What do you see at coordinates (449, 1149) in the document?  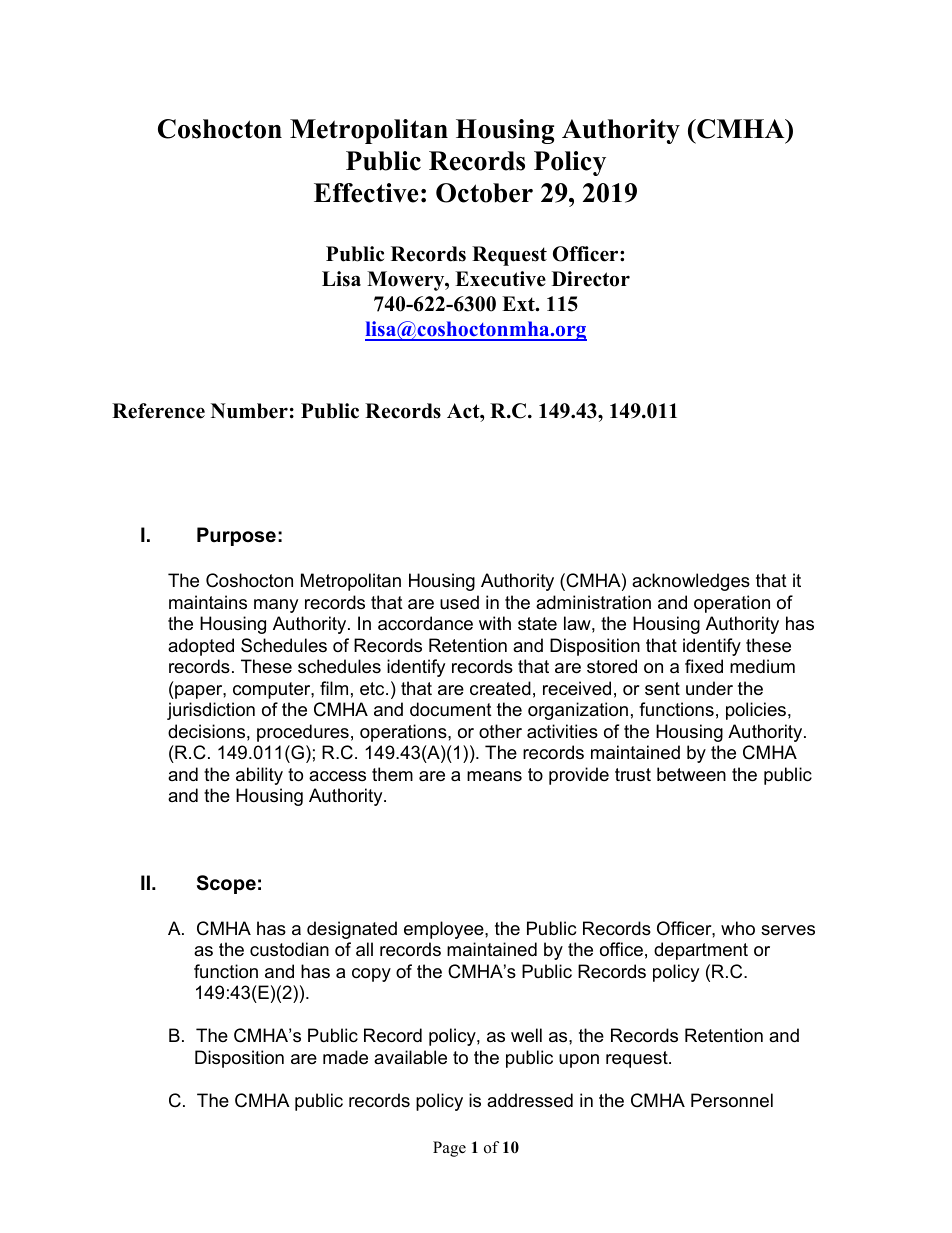 I see `Page` at bounding box center [449, 1149].
